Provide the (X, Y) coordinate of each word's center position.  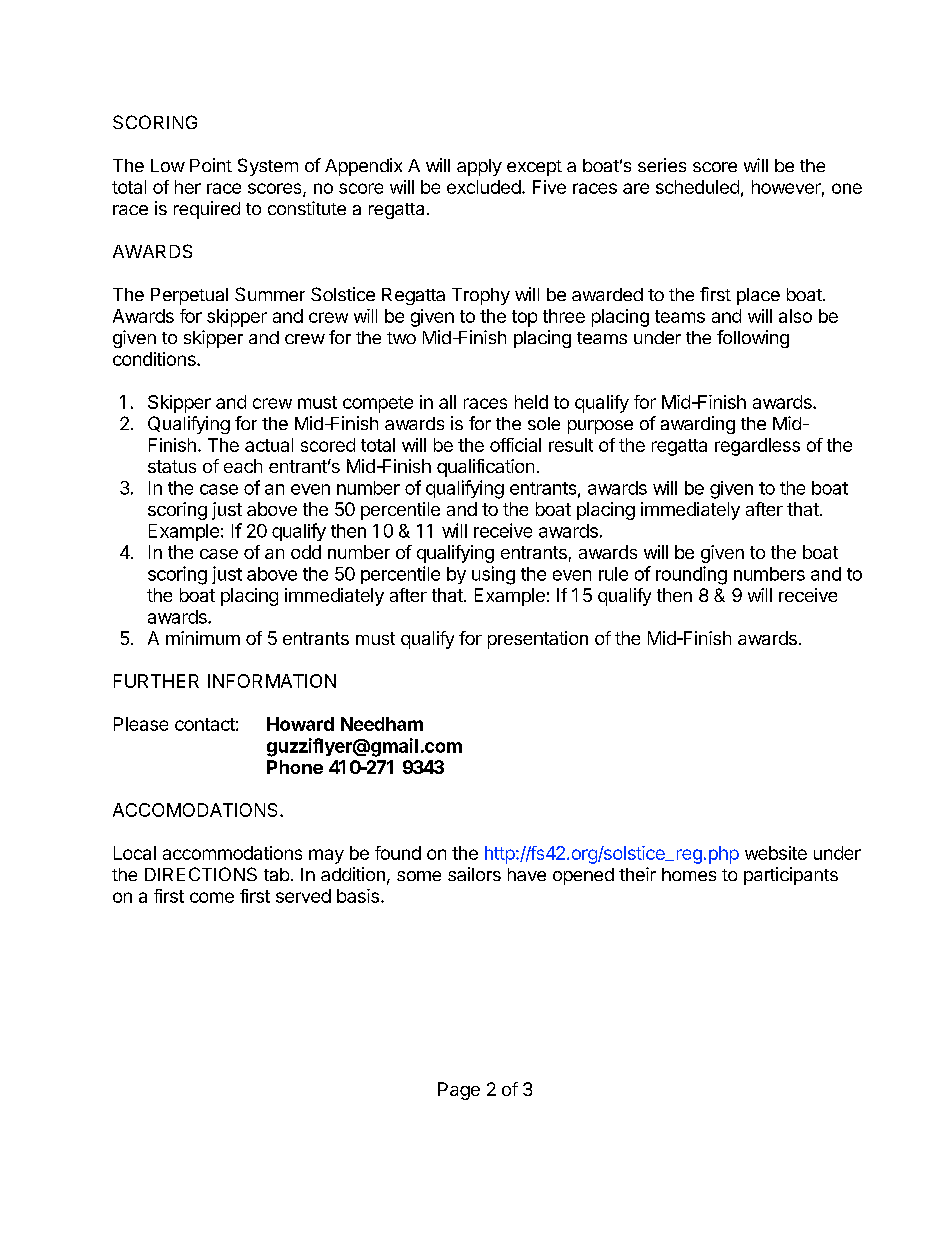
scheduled (697, 187)
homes (689, 874)
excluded (484, 187)
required (207, 210)
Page (459, 1091)
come (212, 897)
